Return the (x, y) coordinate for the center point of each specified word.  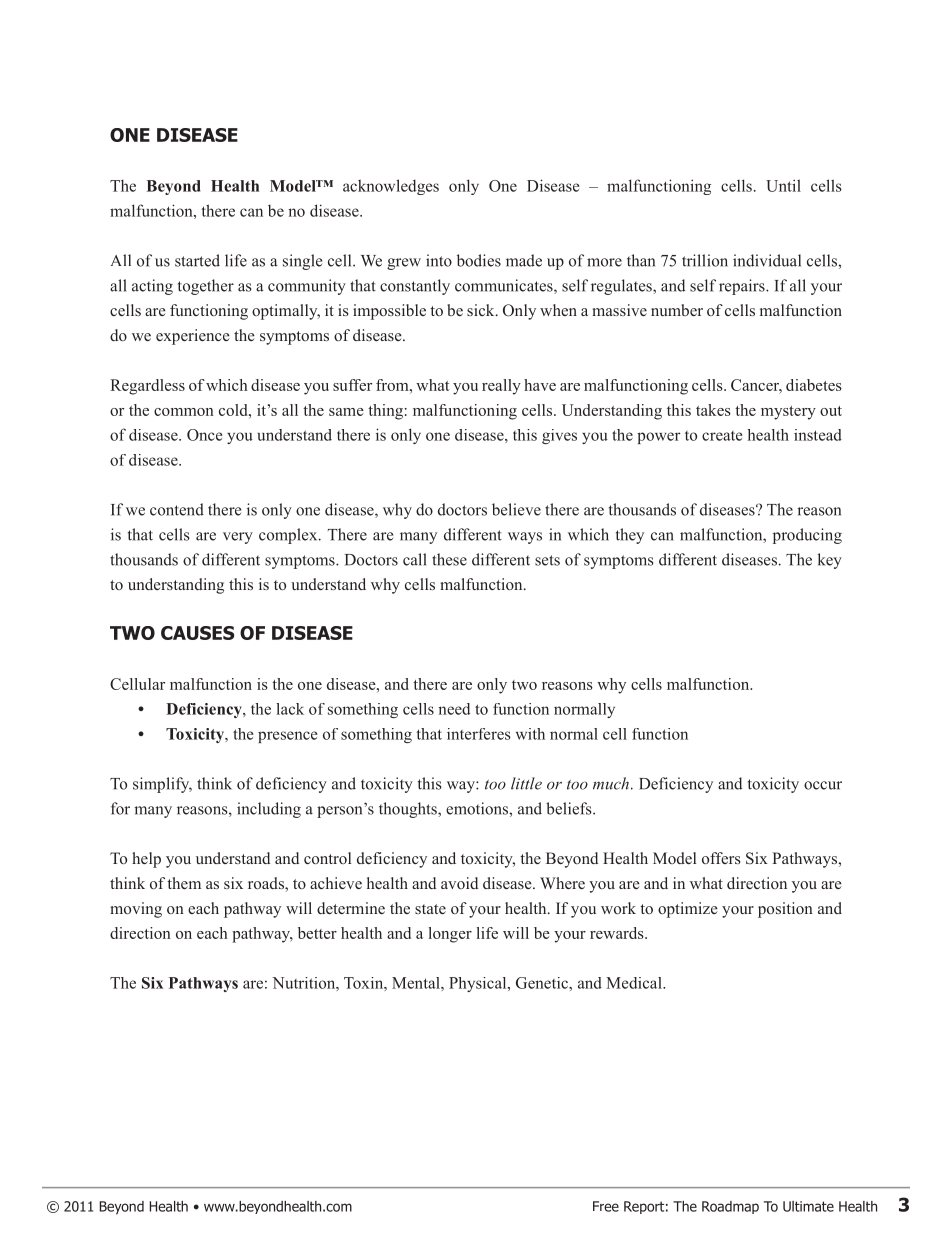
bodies (479, 260)
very (238, 538)
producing (807, 536)
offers (721, 858)
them (184, 883)
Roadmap (730, 1207)
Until (783, 185)
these (449, 559)
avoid (459, 883)
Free (606, 1206)
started (197, 260)
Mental (417, 983)
